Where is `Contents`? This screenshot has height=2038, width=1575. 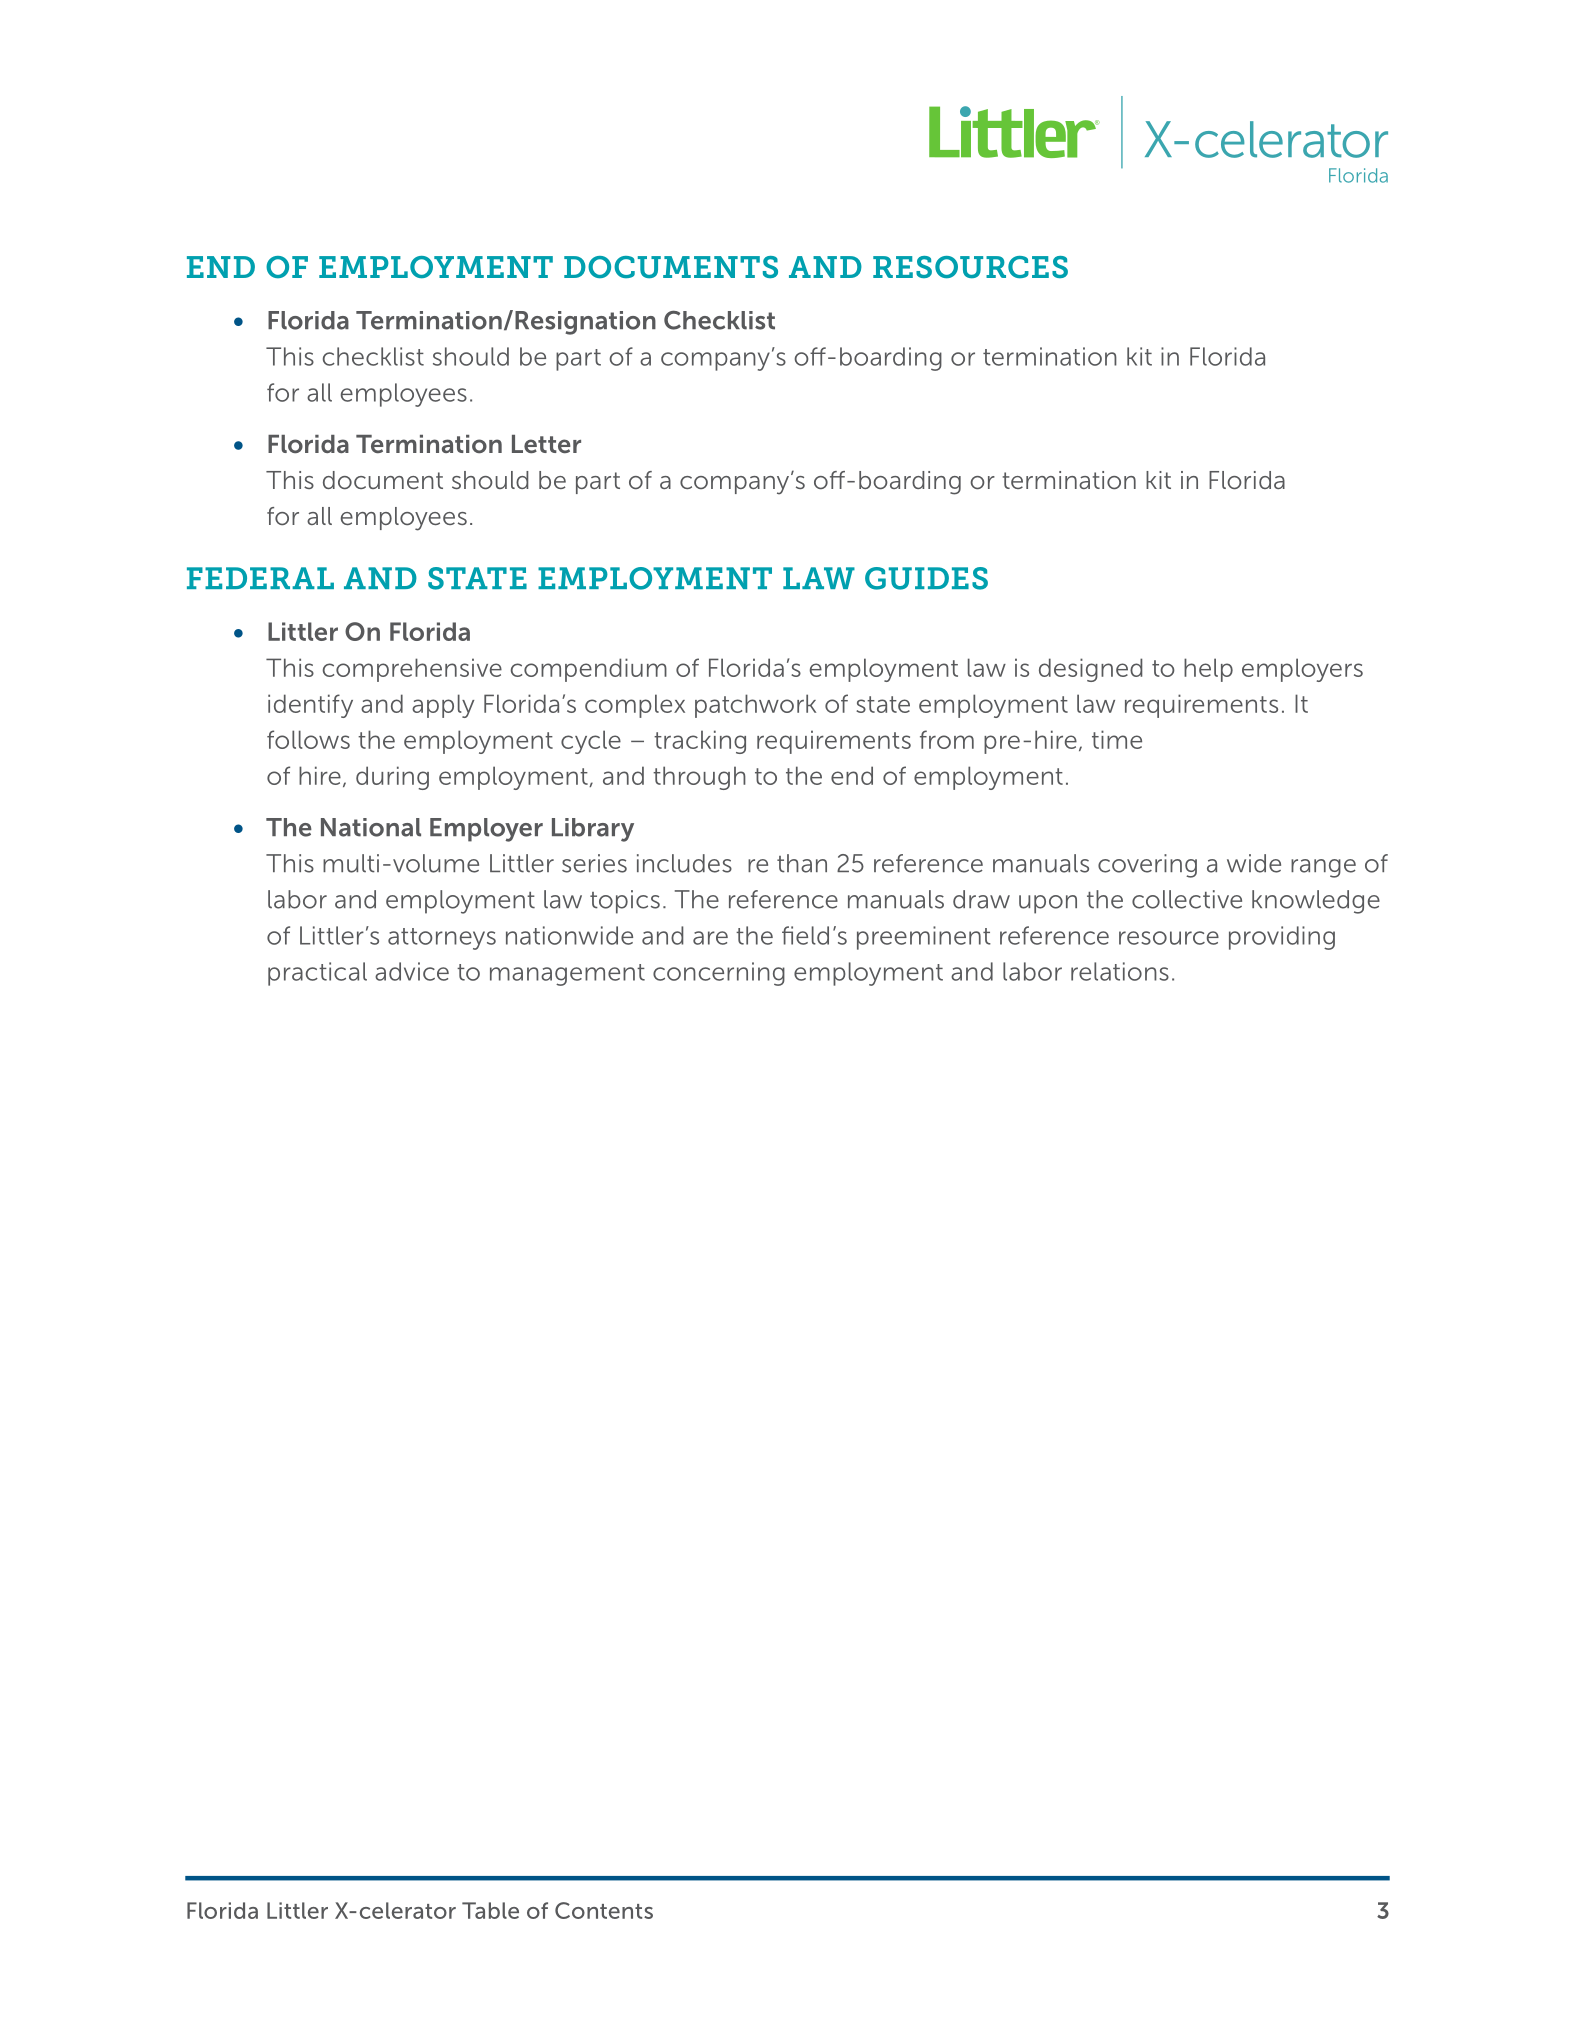
Contents is located at coordinates (604, 1910).
